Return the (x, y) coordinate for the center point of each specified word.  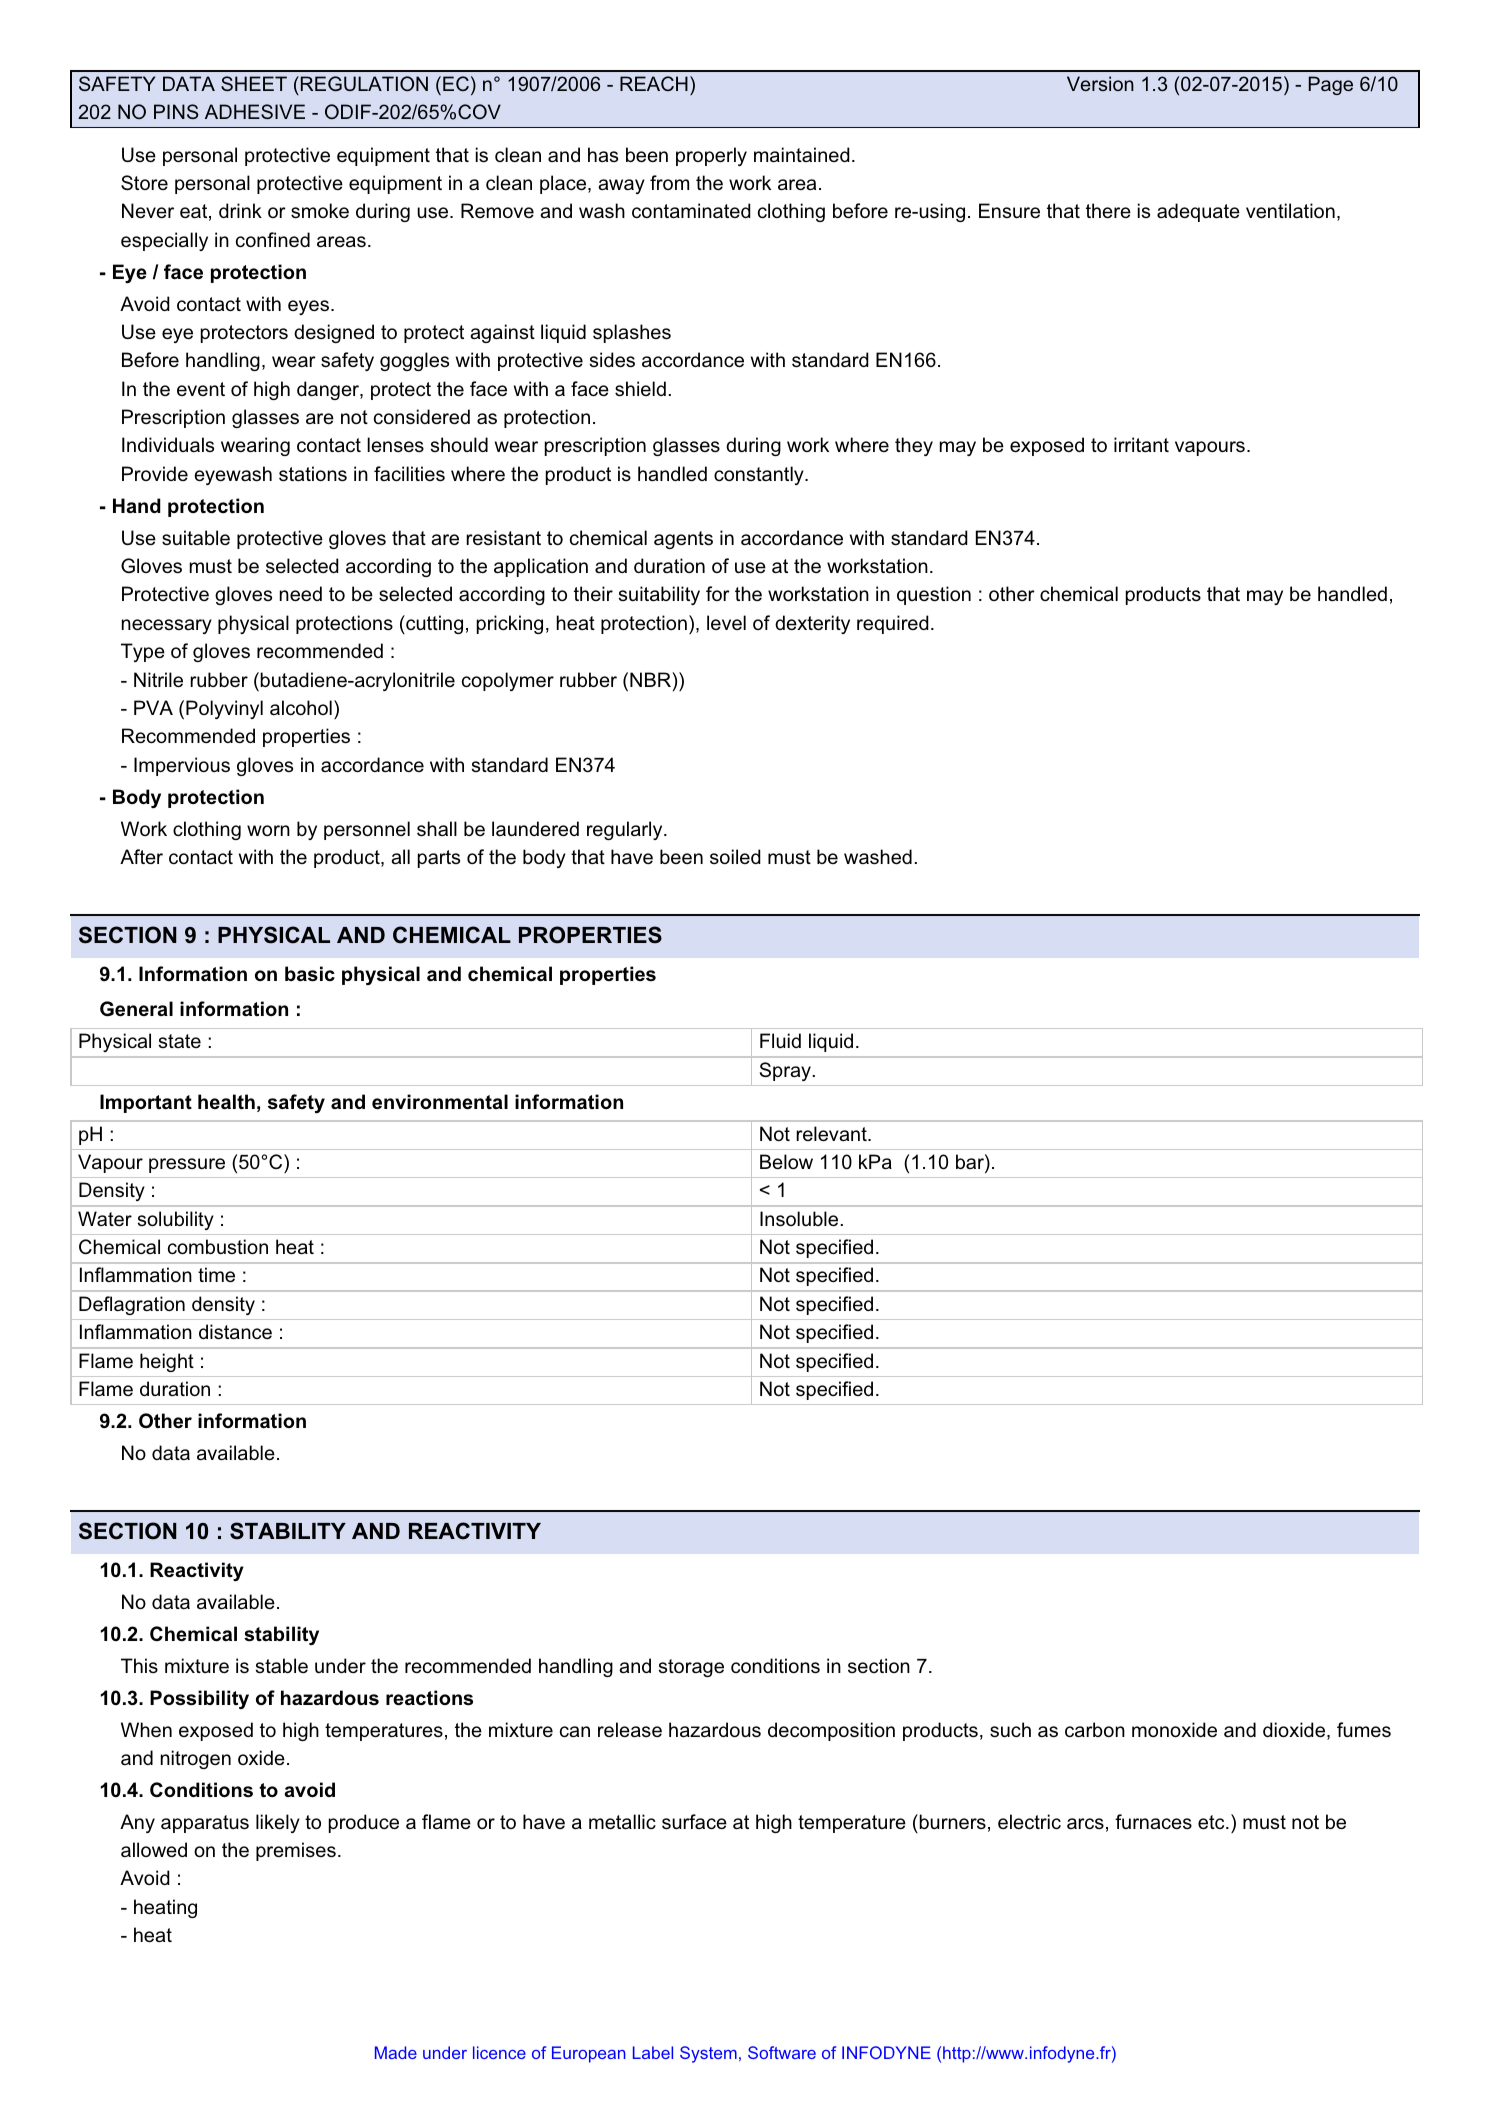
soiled (735, 857)
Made (396, 2052)
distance (235, 1332)
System (708, 2054)
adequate (1198, 212)
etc (1212, 1822)
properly (711, 156)
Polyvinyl (224, 709)
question (934, 595)
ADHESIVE (255, 111)
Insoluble (799, 1219)
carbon (1095, 1730)
